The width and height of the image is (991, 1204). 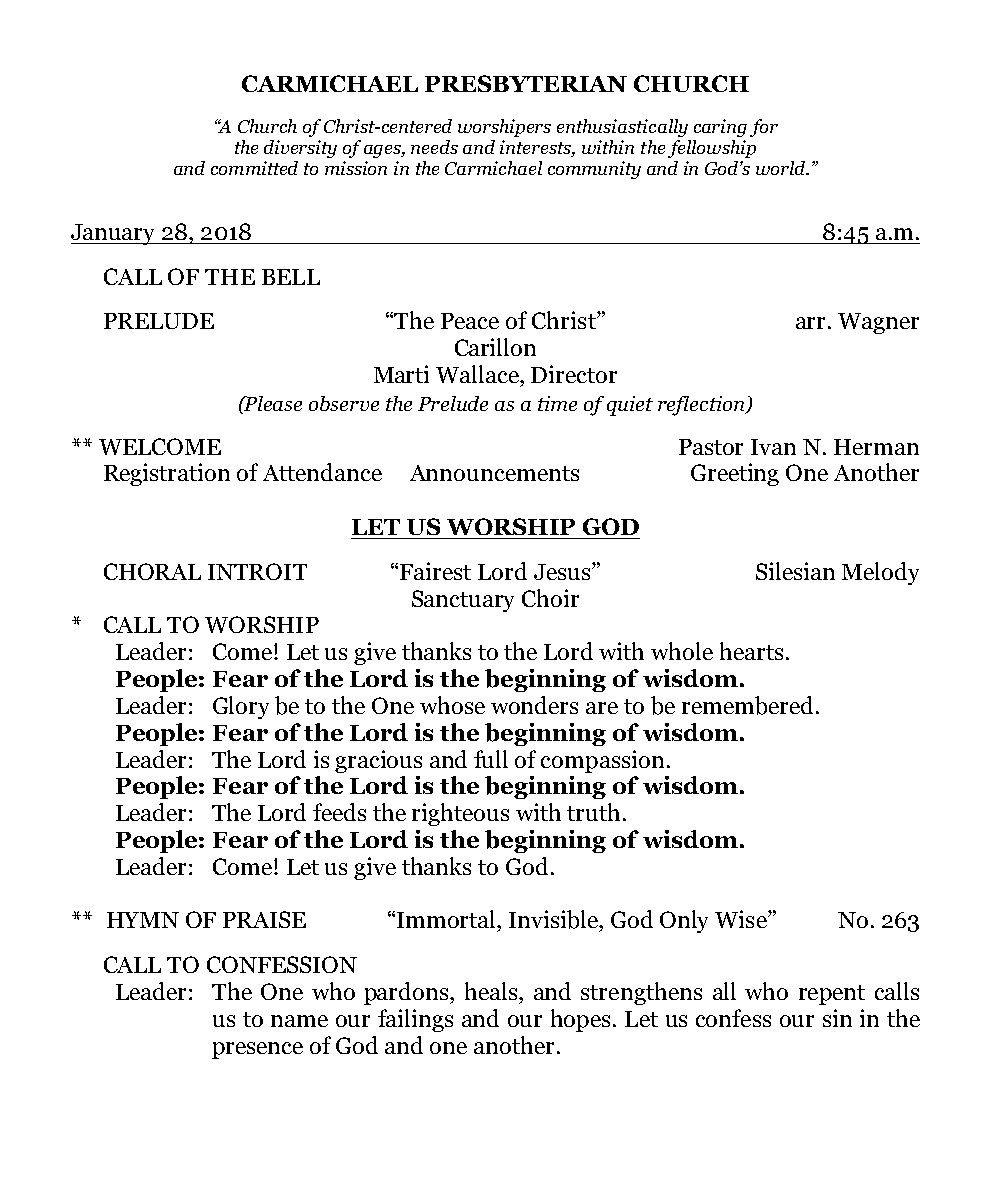 What do you see at coordinates (764, 128) in the image?
I see `for` at bounding box center [764, 128].
